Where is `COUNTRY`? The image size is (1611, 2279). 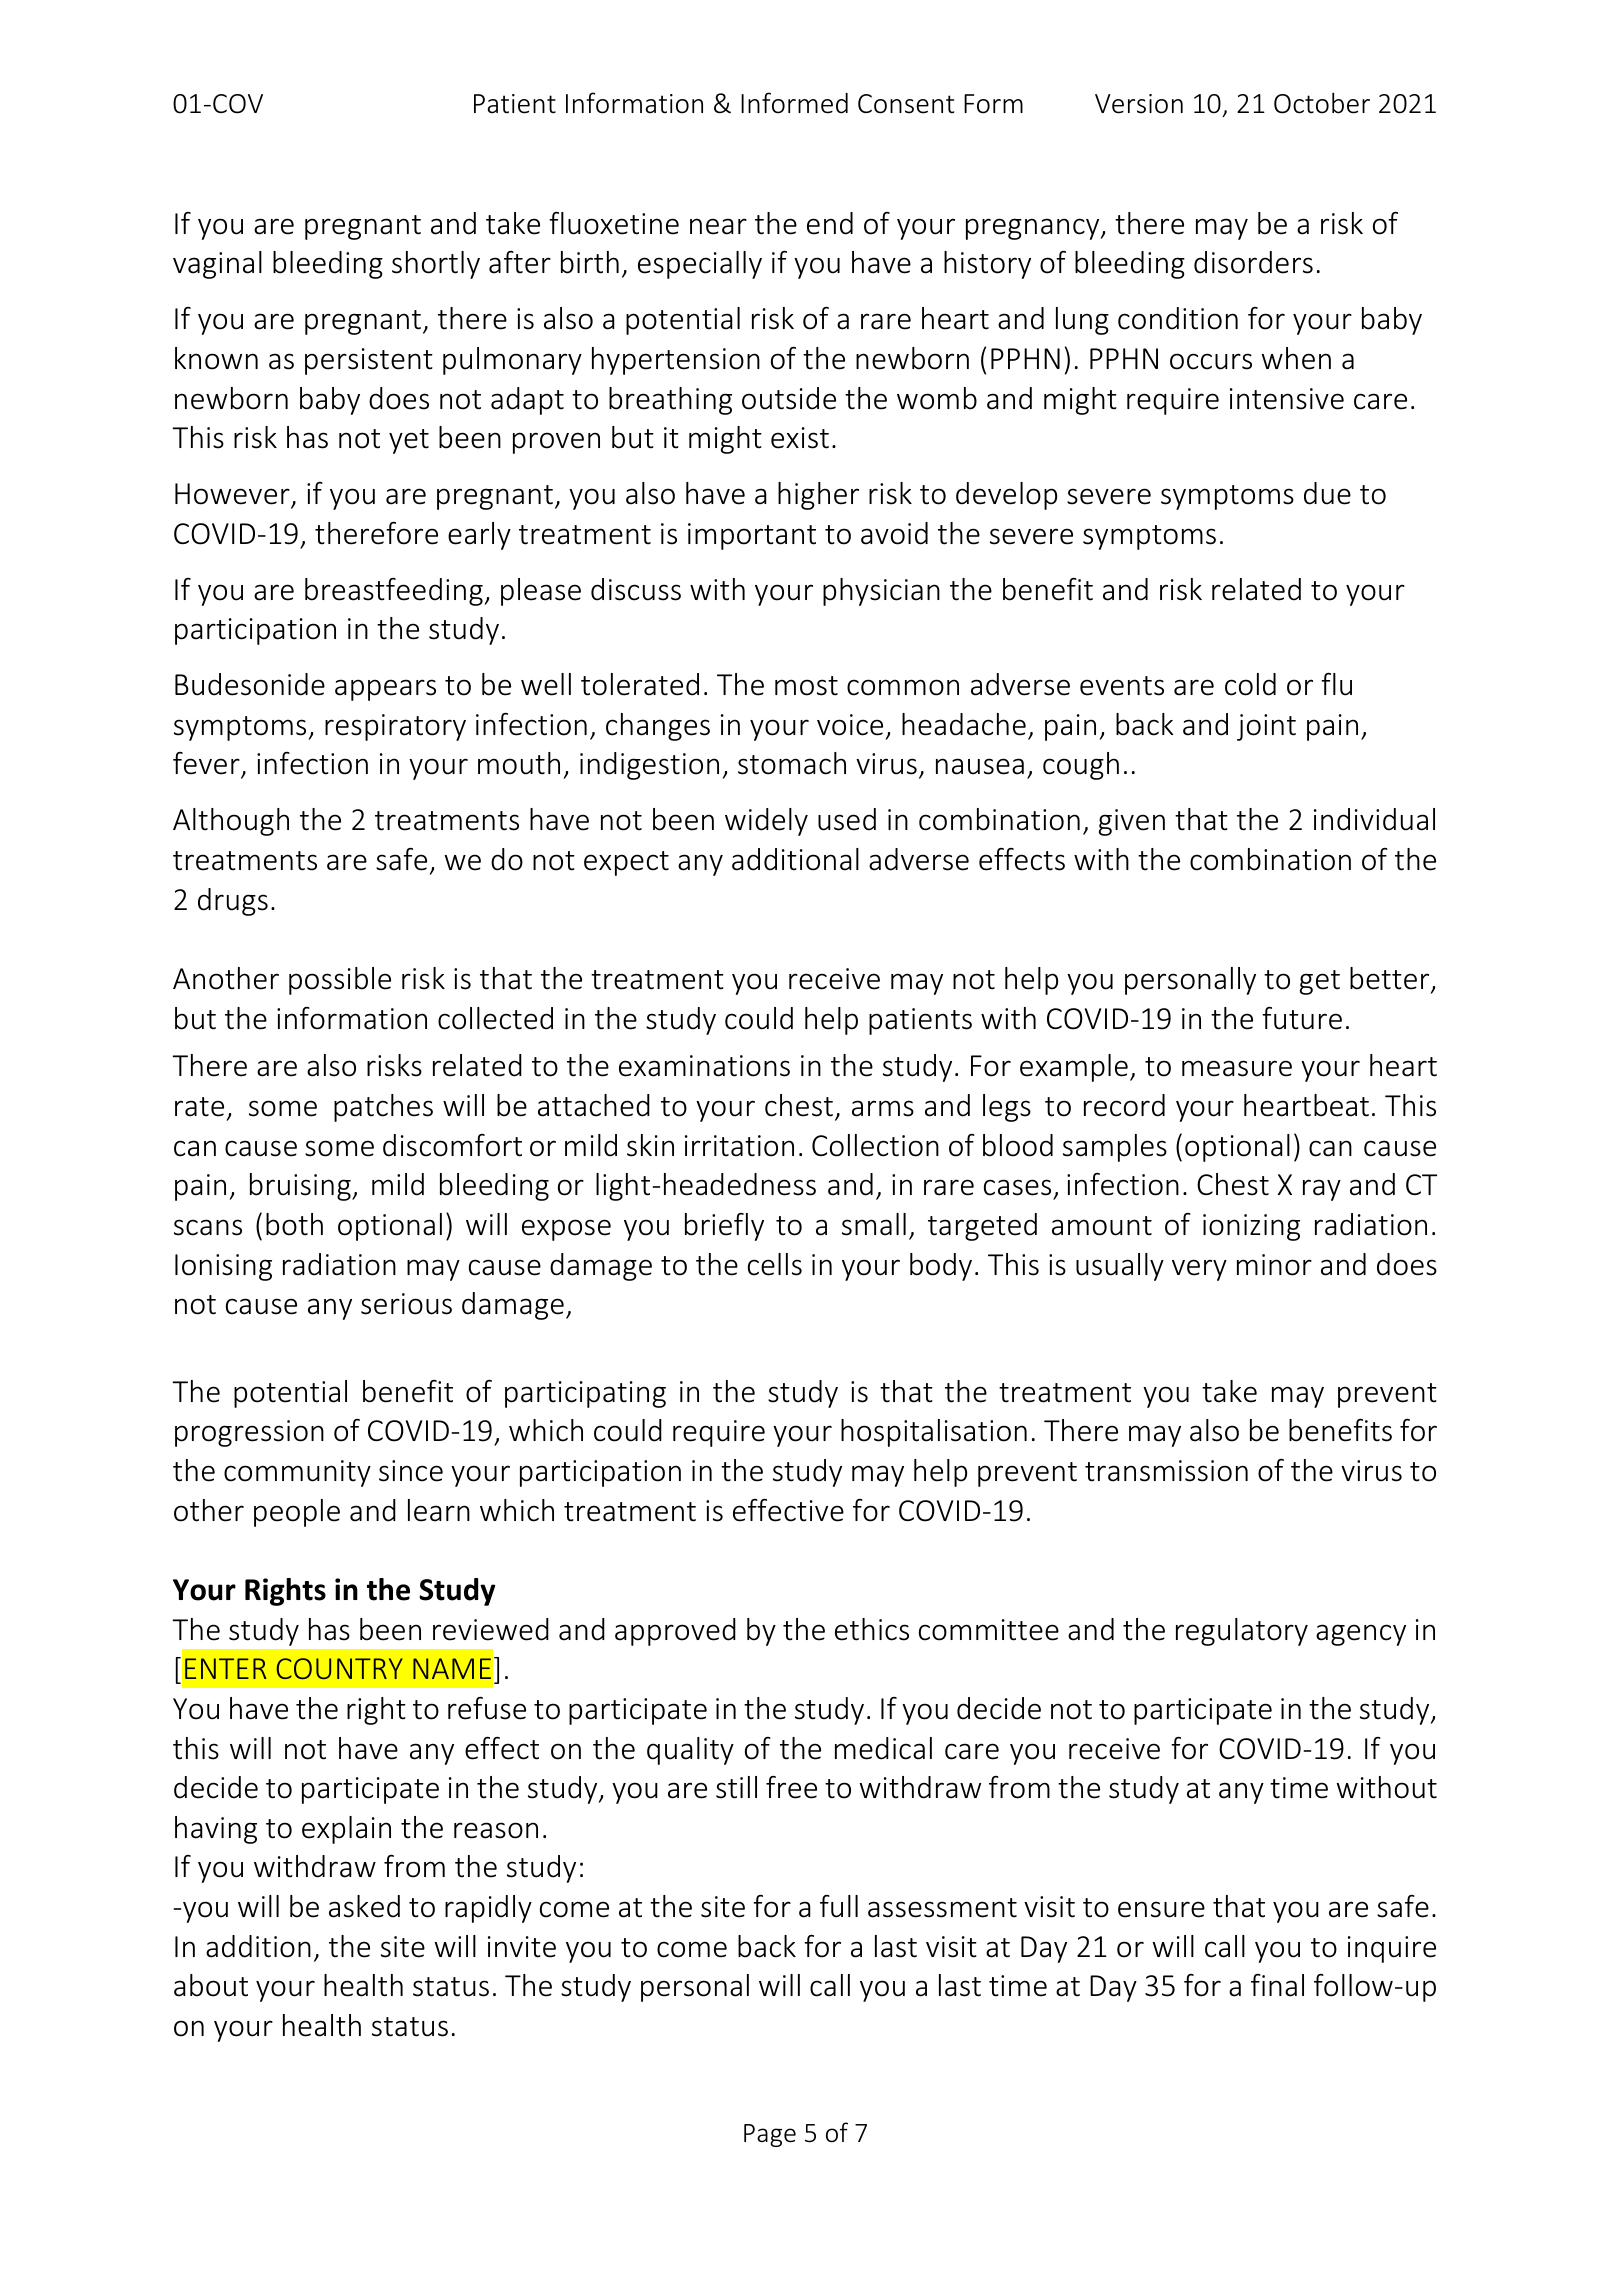 COUNTRY is located at coordinates (340, 1668).
